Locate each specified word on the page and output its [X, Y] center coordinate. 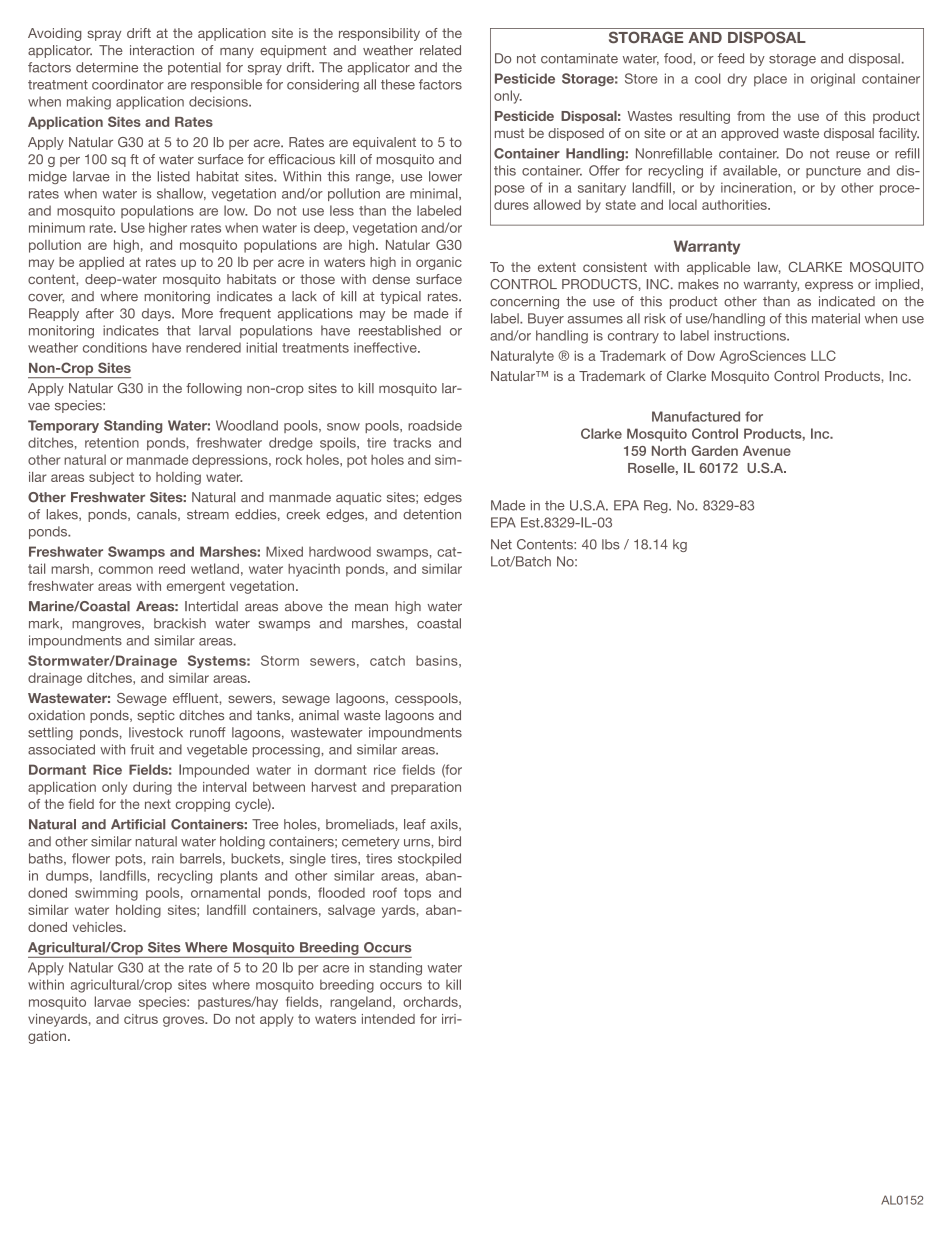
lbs [611, 544]
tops [417, 894]
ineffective [386, 347]
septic [156, 716]
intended [388, 1019]
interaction [162, 50]
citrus [141, 1019]
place [770, 79]
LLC [823, 355]
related [440, 50]
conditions [115, 347]
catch [387, 660]
